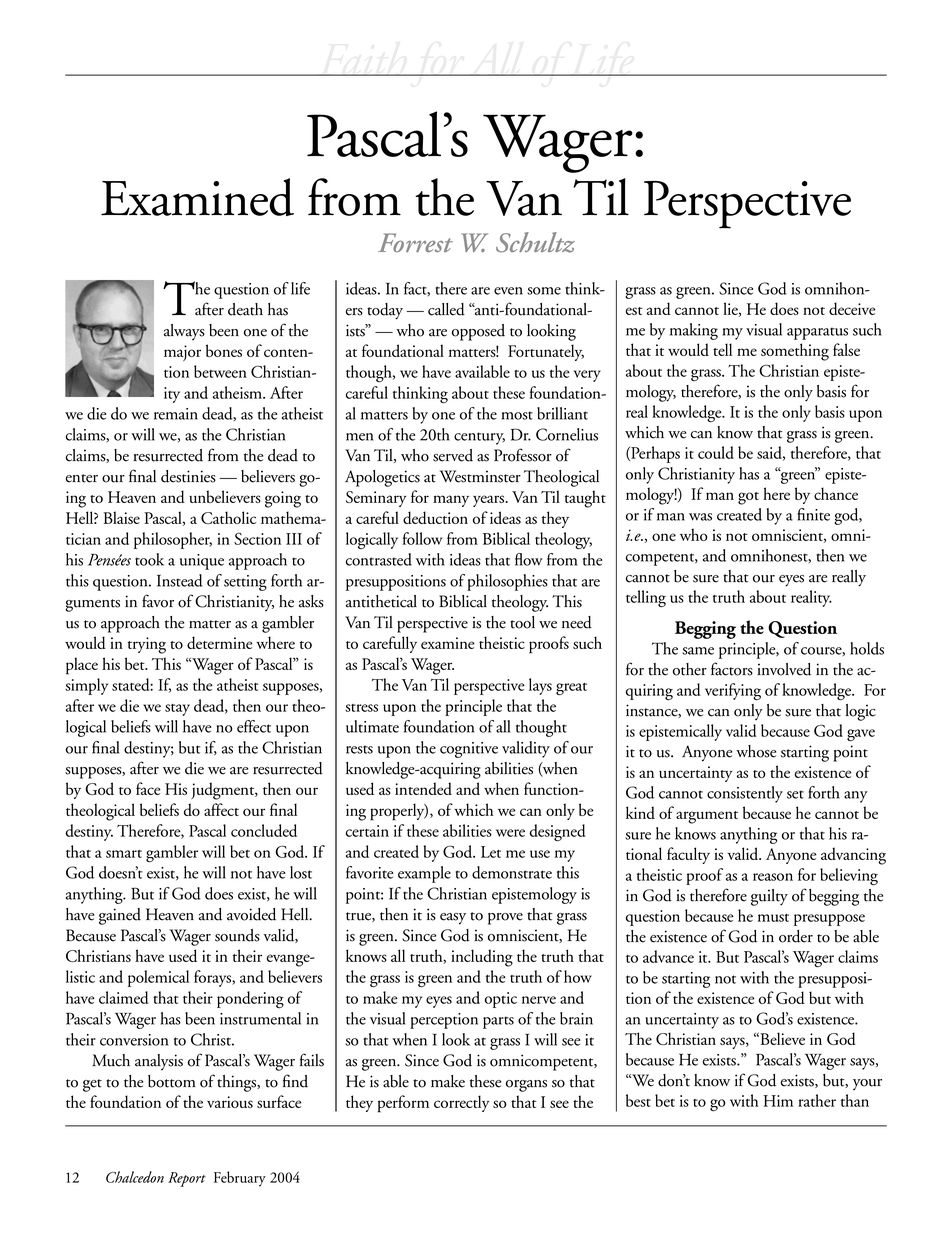  Describe the element at coordinates (245, 309) in the screenshot. I see `death` at that location.
